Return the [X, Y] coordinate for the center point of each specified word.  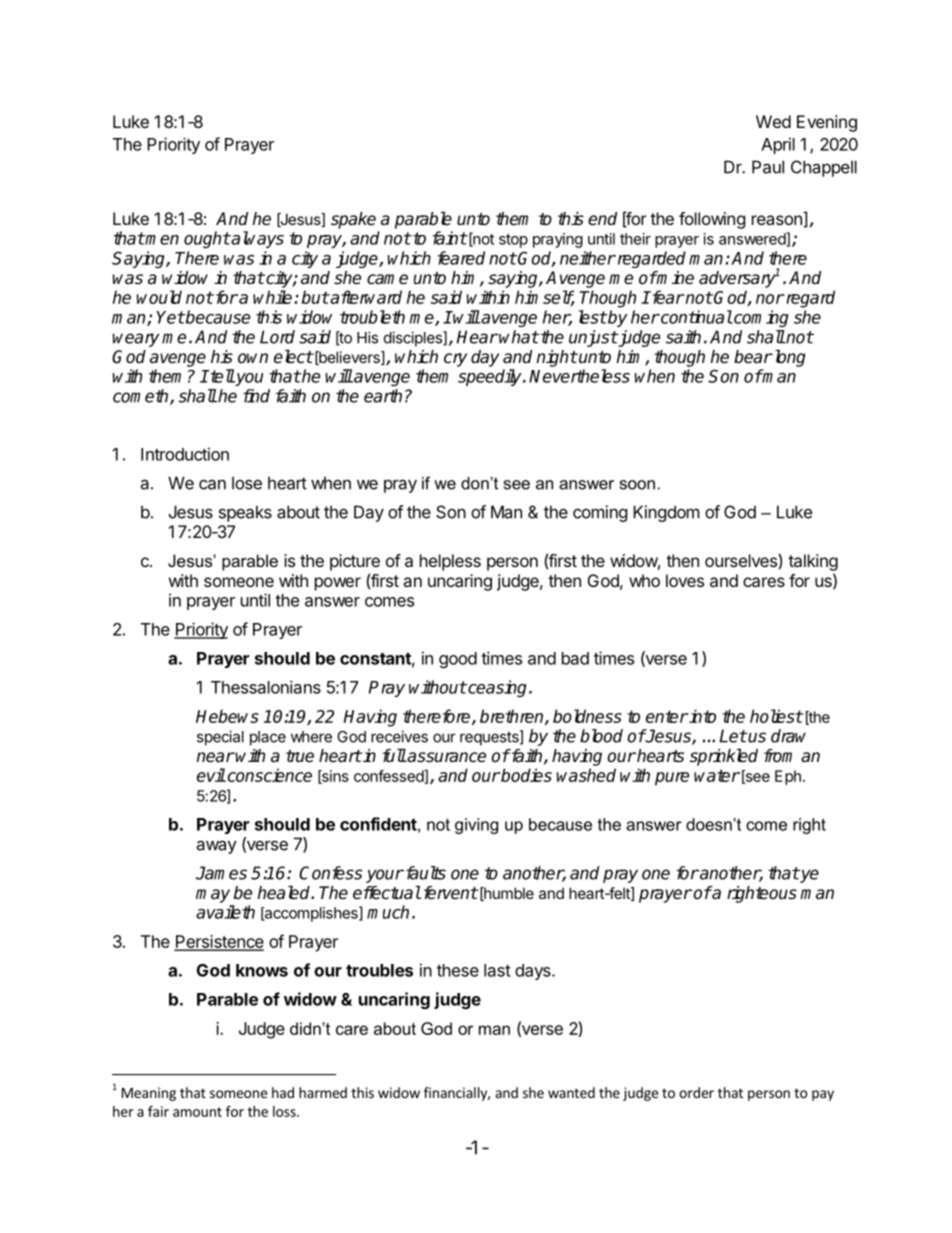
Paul [768, 167]
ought [207, 239]
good [458, 660]
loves [685, 580]
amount [197, 1112]
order [696, 1092]
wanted [571, 1092]
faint [450, 238]
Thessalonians [266, 687]
